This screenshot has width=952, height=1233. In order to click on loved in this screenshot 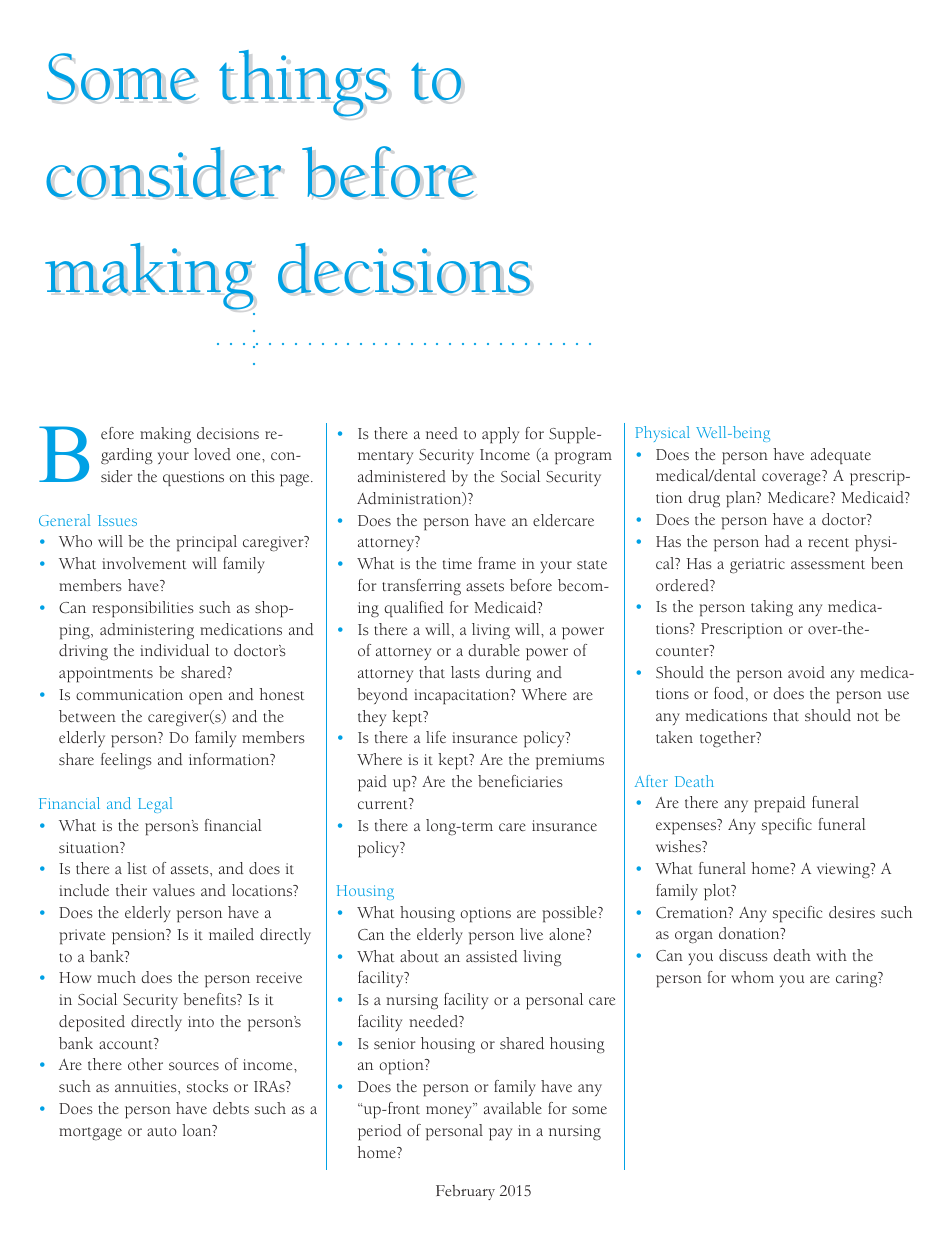, I will do `click(212, 454)`.
